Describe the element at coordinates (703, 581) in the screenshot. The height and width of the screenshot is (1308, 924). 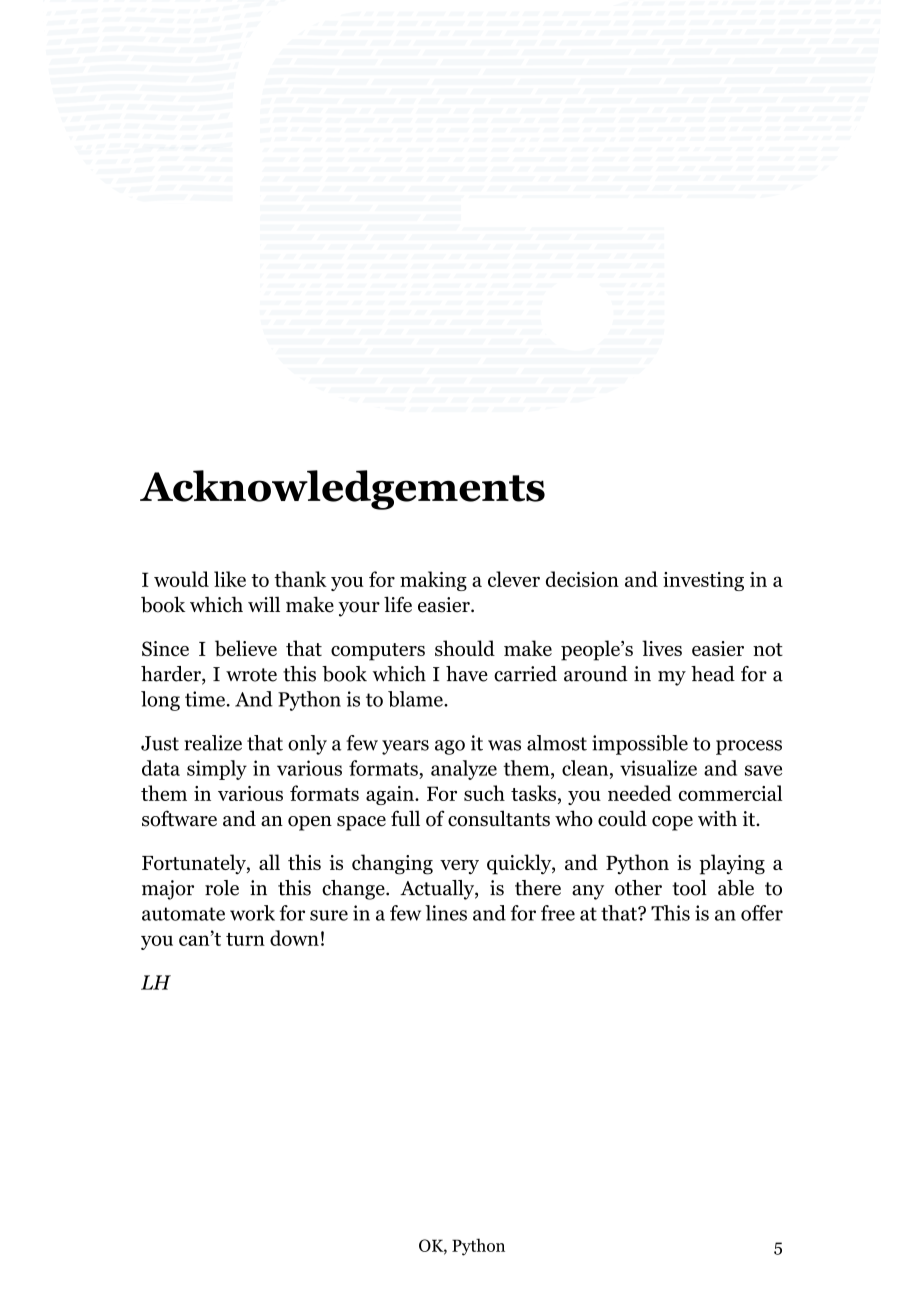
I see `investing` at that location.
